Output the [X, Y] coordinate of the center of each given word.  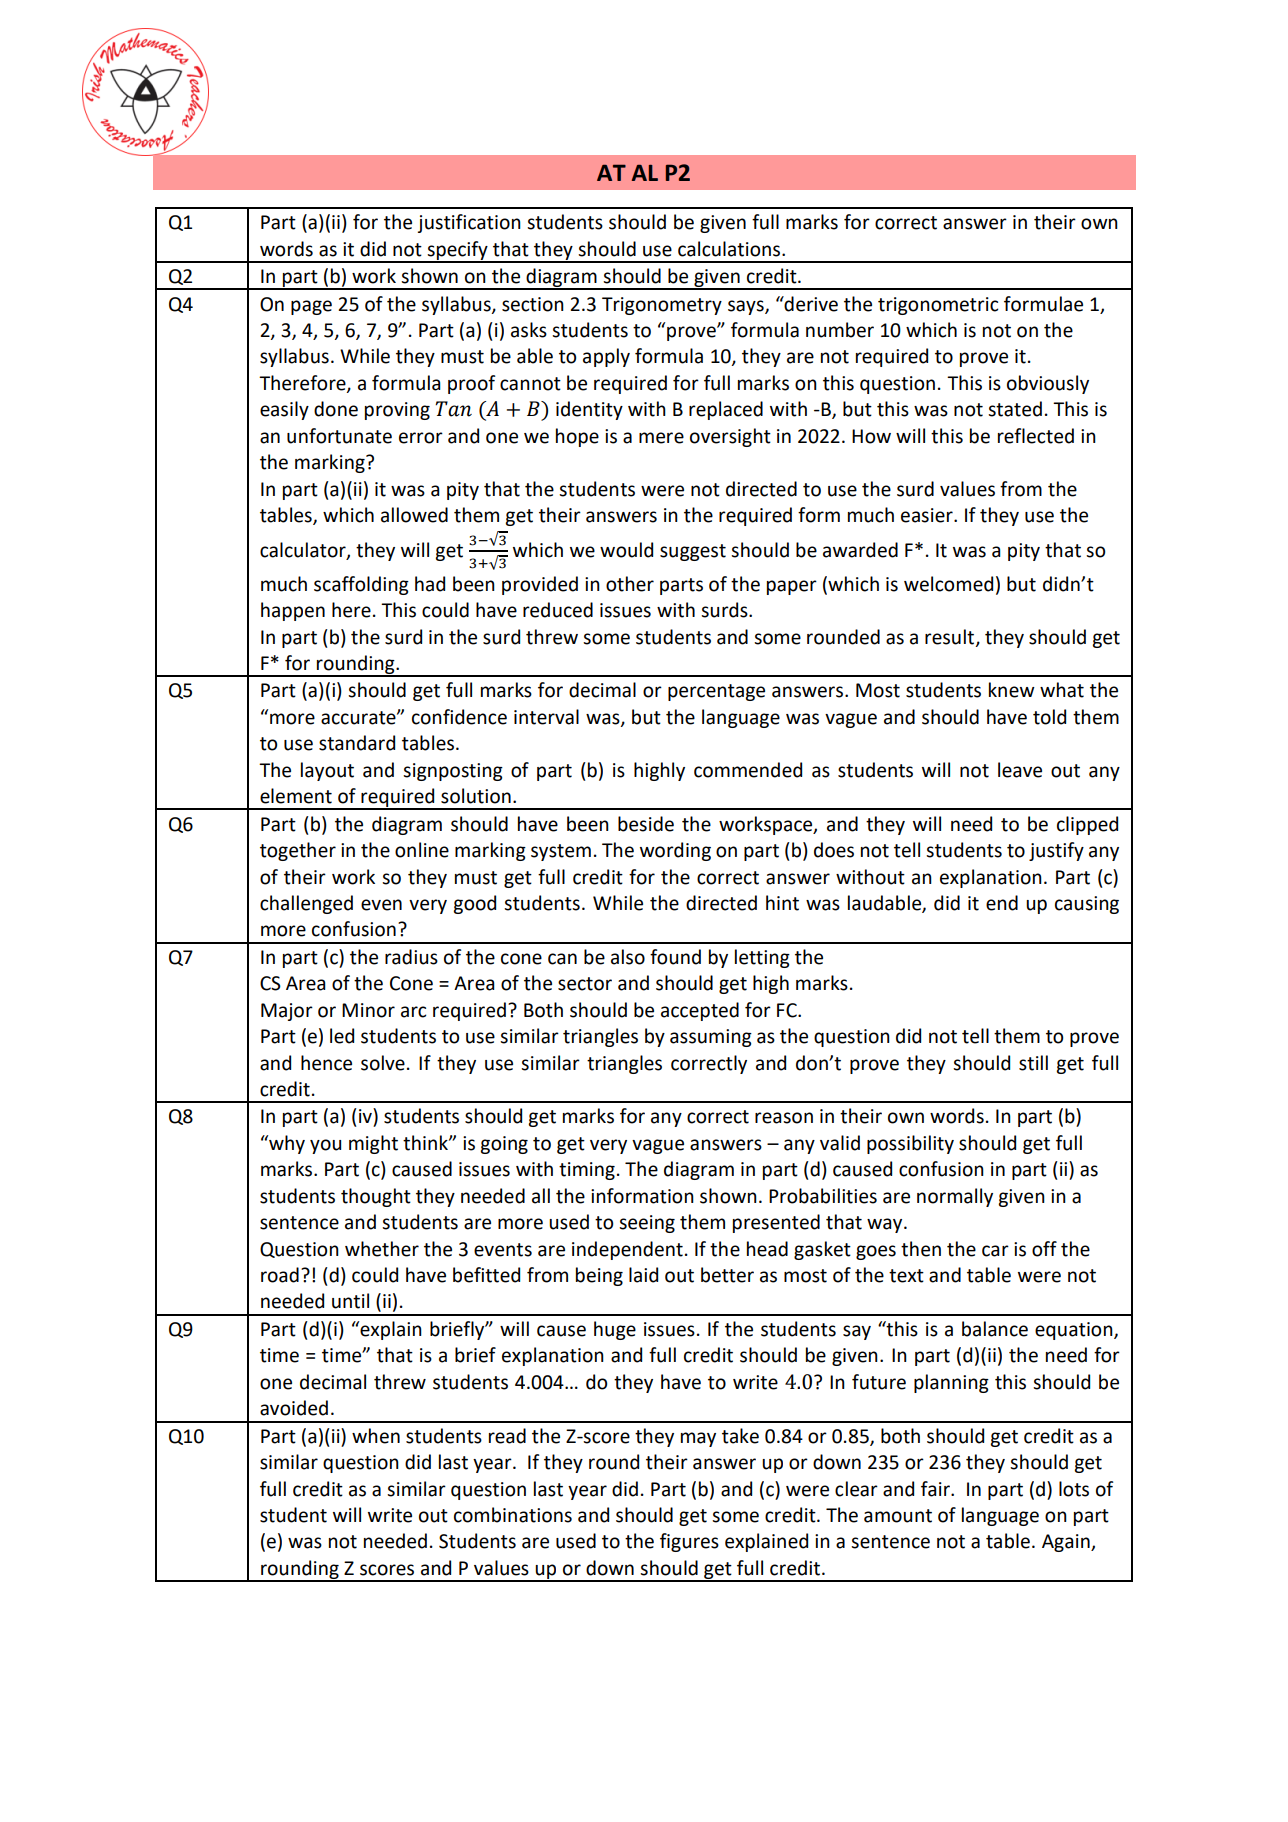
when [376, 1436]
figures [689, 1542]
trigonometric [938, 306]
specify [458, 251]
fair [936, 1489]
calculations [730, 249]
